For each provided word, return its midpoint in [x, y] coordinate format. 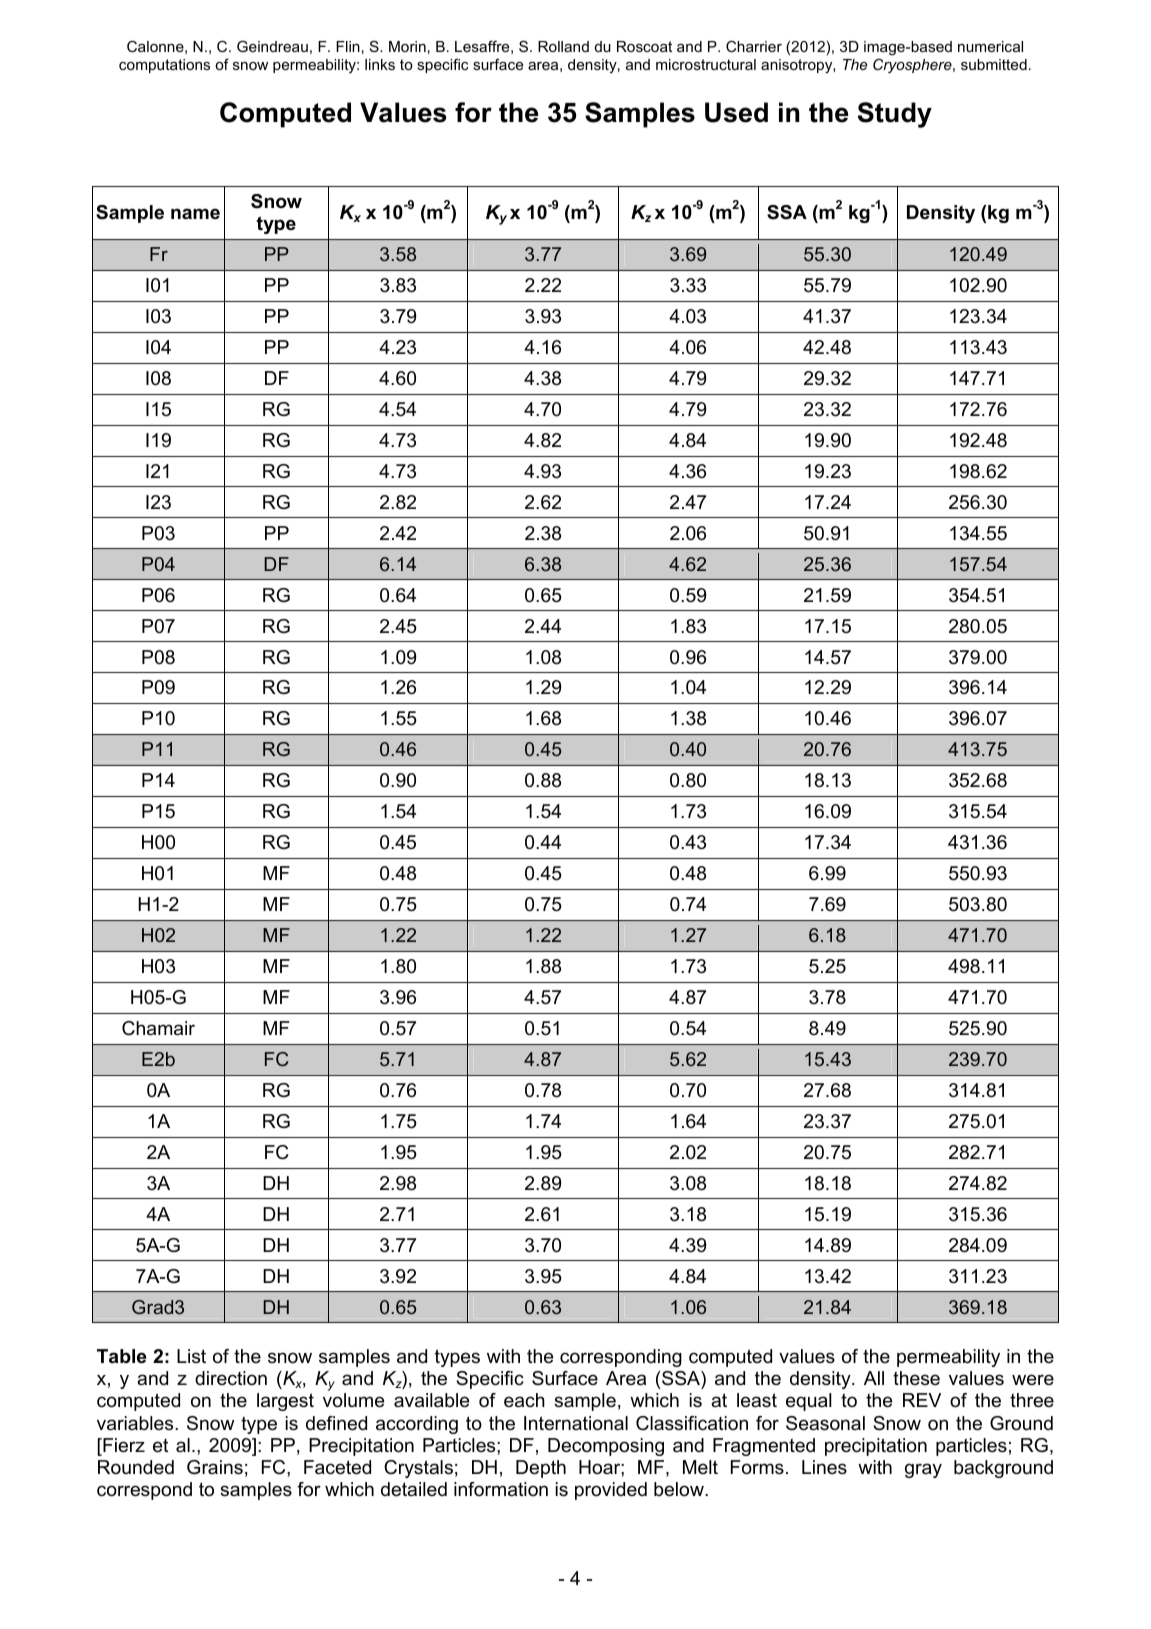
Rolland [563, 46]
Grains [215, 1467]
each [524, 1400]
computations [164, 66]
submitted [994, 64]
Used [736, 112]
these [916, 1378]
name [195, 213]
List [191, 1356]
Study [895, 115]
